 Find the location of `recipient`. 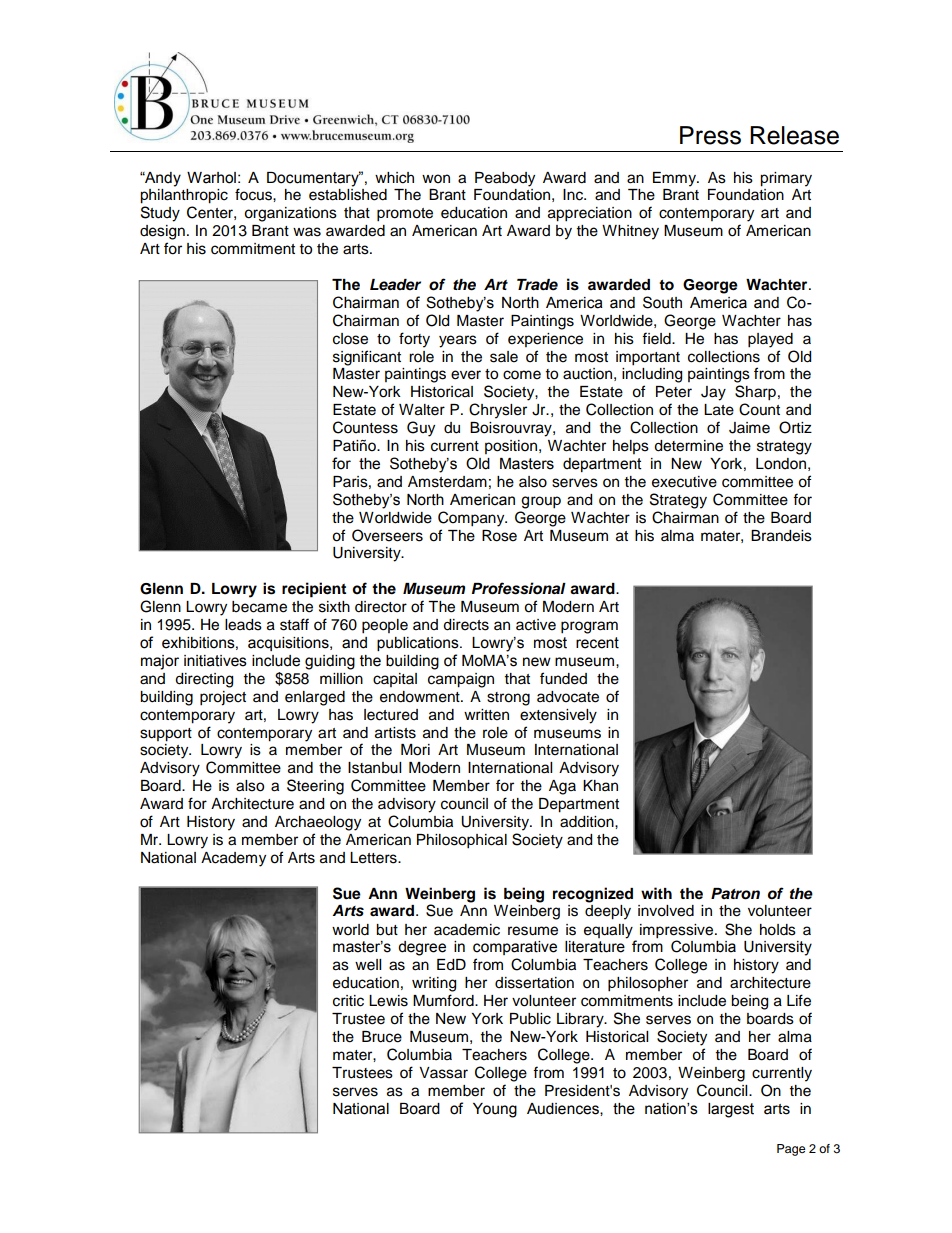

recipient is located at coordinates (314, 590).
